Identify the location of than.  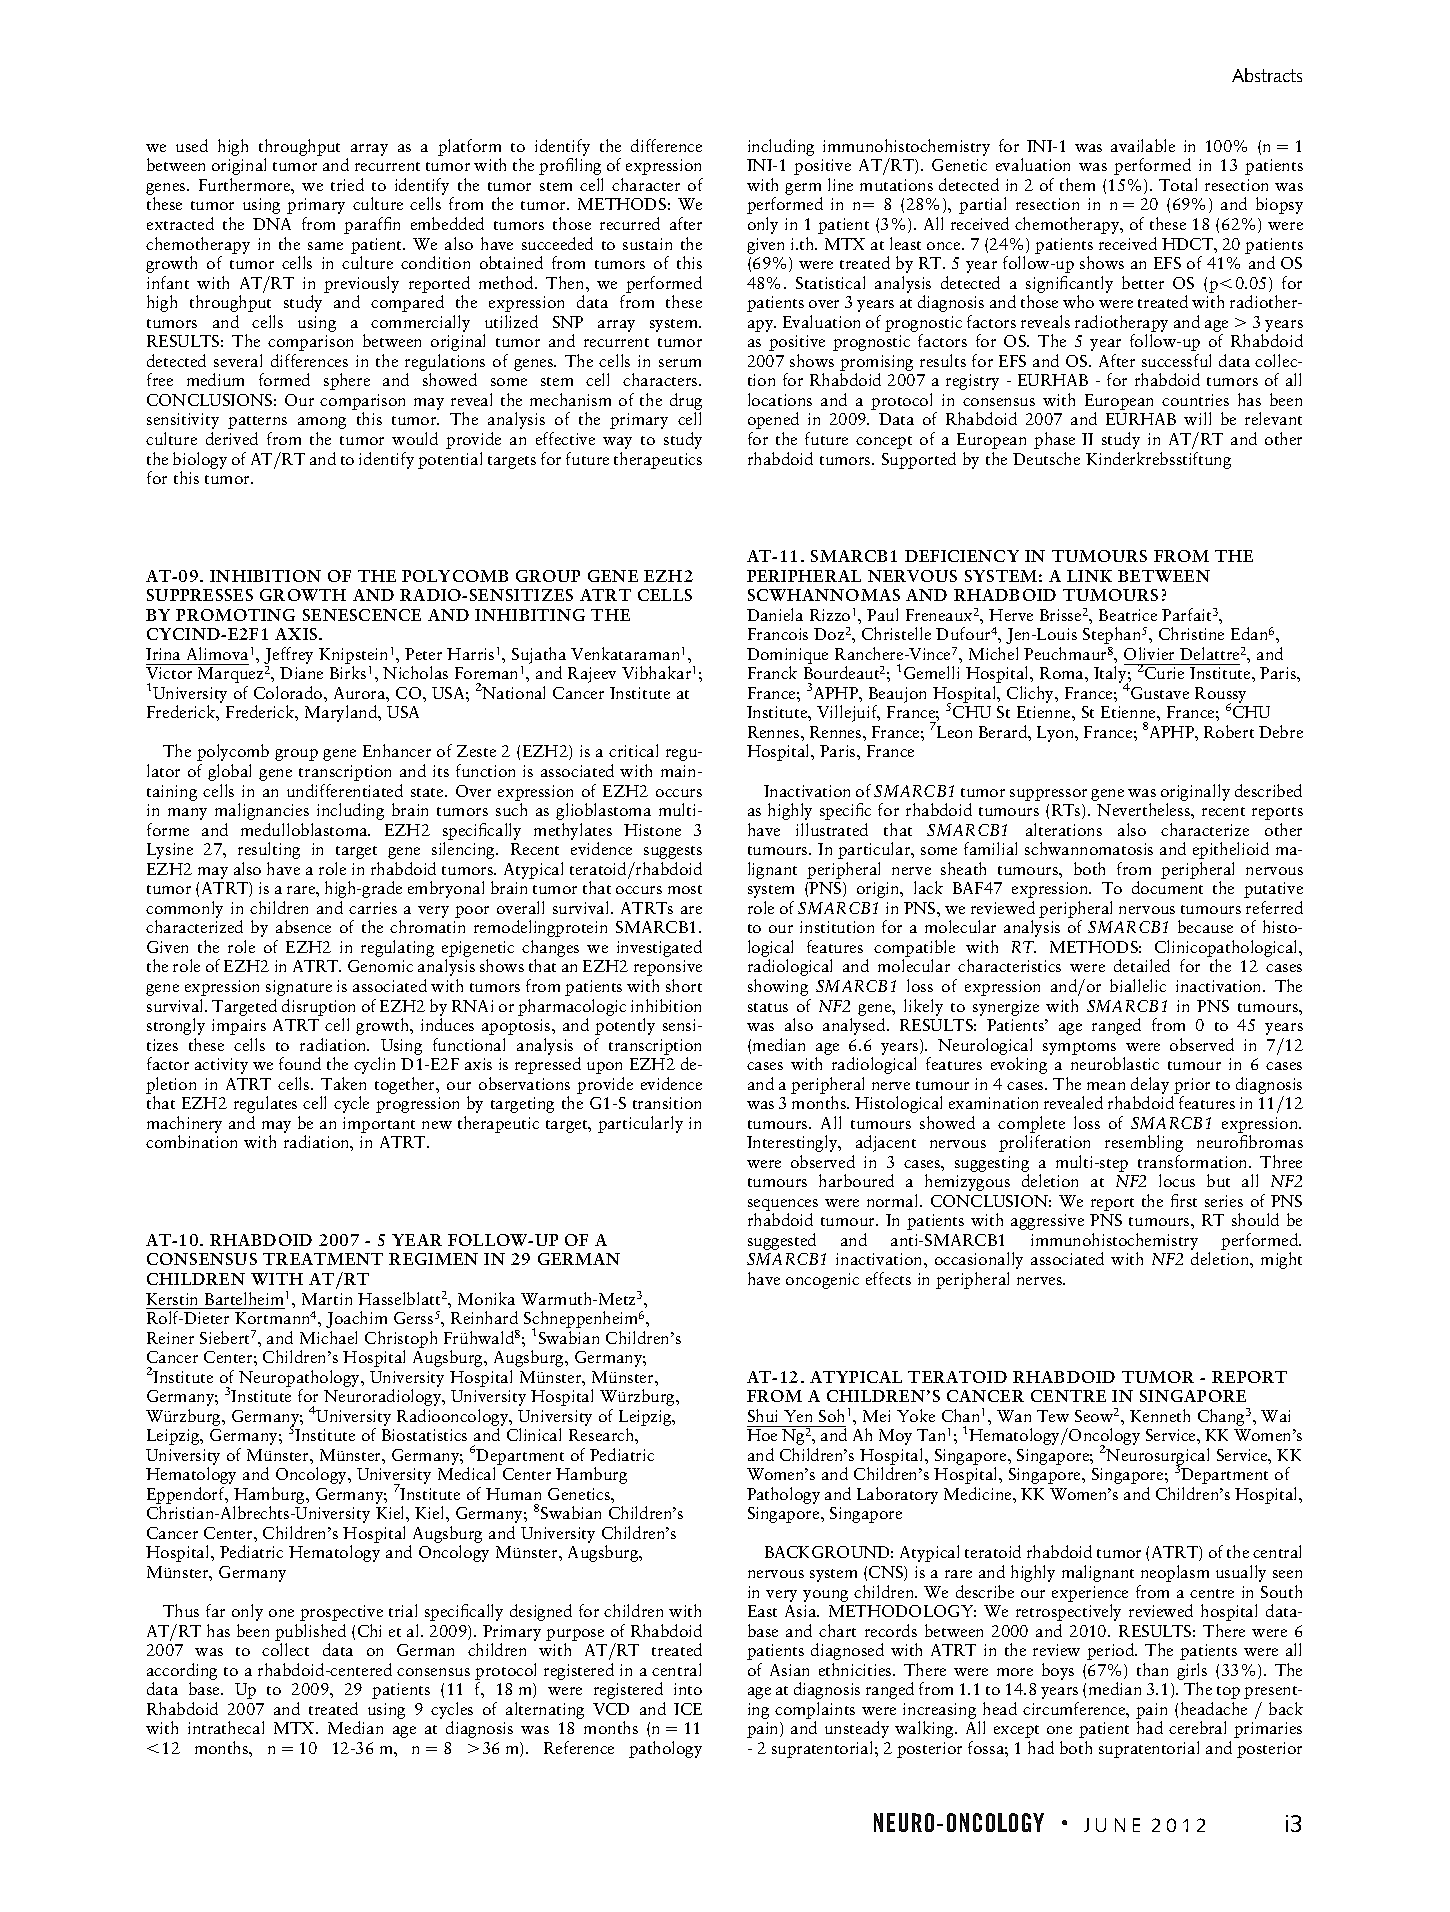
(1152, 1669).
